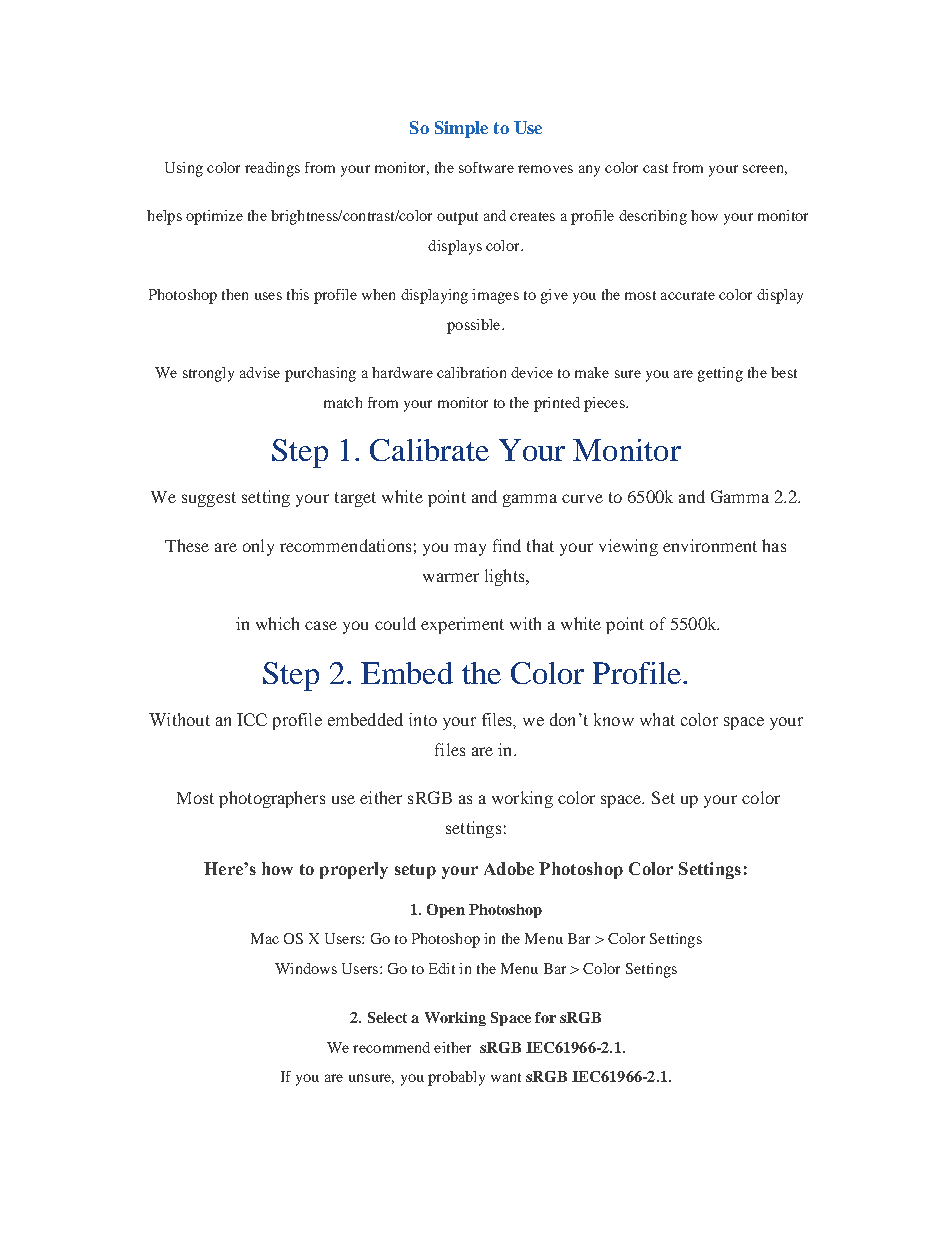 The image size is (952, 1233). Describe the element at coordinates (429, 450) in the screenshot. I see `Calibrate` at that location.
